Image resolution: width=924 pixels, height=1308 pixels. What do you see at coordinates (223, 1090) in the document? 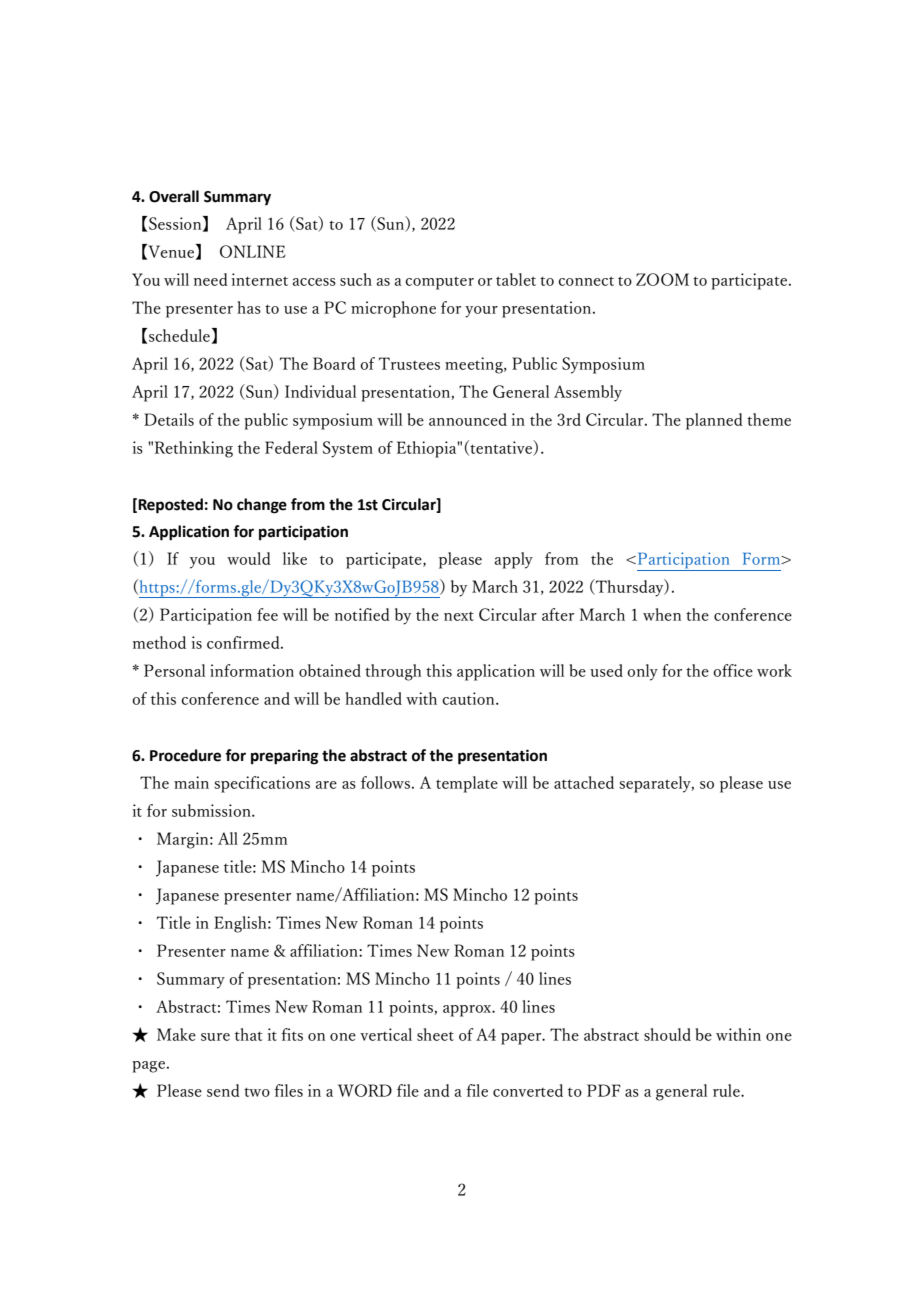
I see `send` at bounding box center [223, 1090].
